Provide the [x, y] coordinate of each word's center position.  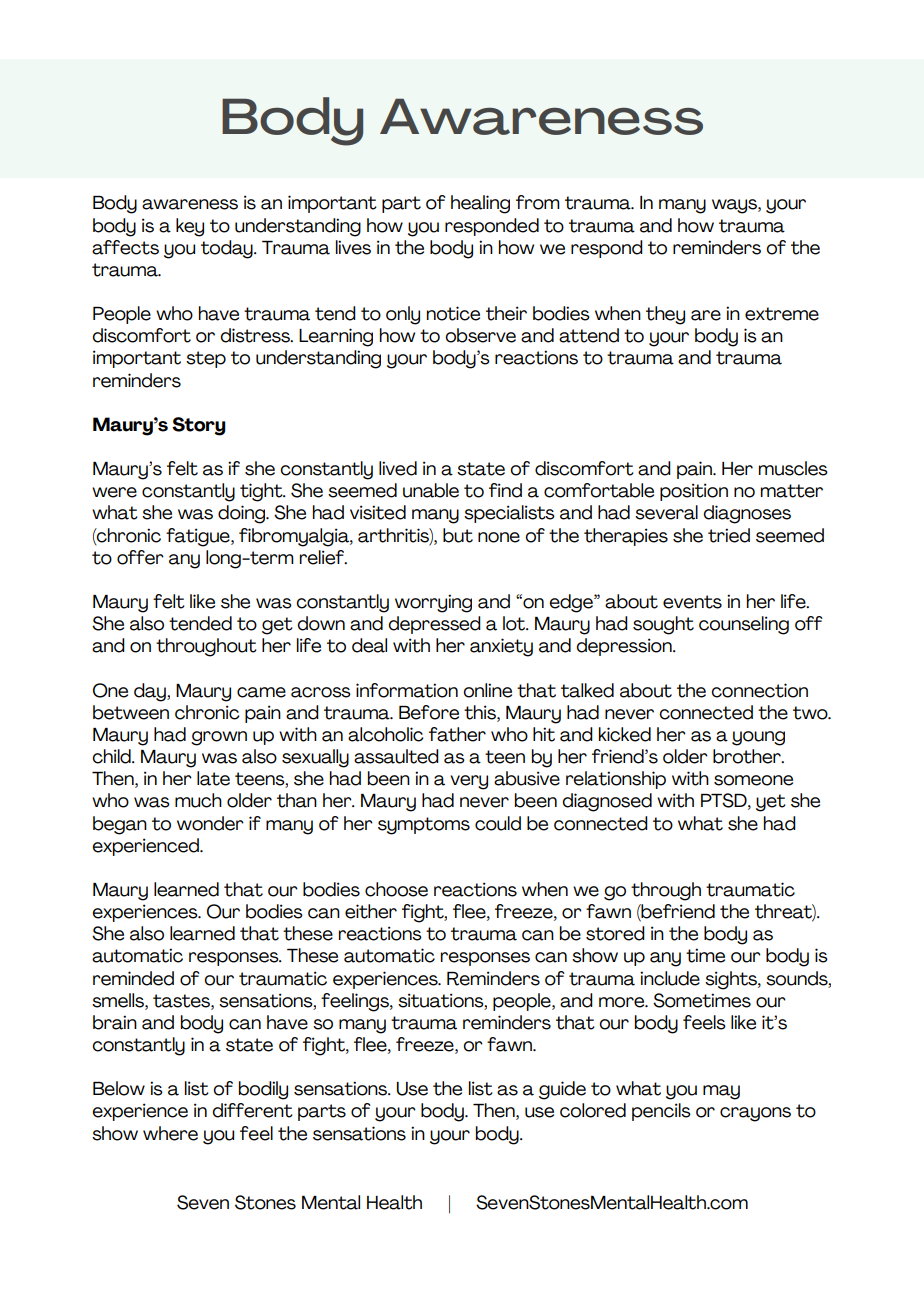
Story [199, 426]
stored [615, 933]
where [170, 1133]
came [261, 692]
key [190, 227]
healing [480, 204]
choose [396, 889]
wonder [210, 823]
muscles [793, 468]
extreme [782, 314]
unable [431, 490]
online [487, 690]
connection [759, 690]
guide [562, 1090]
